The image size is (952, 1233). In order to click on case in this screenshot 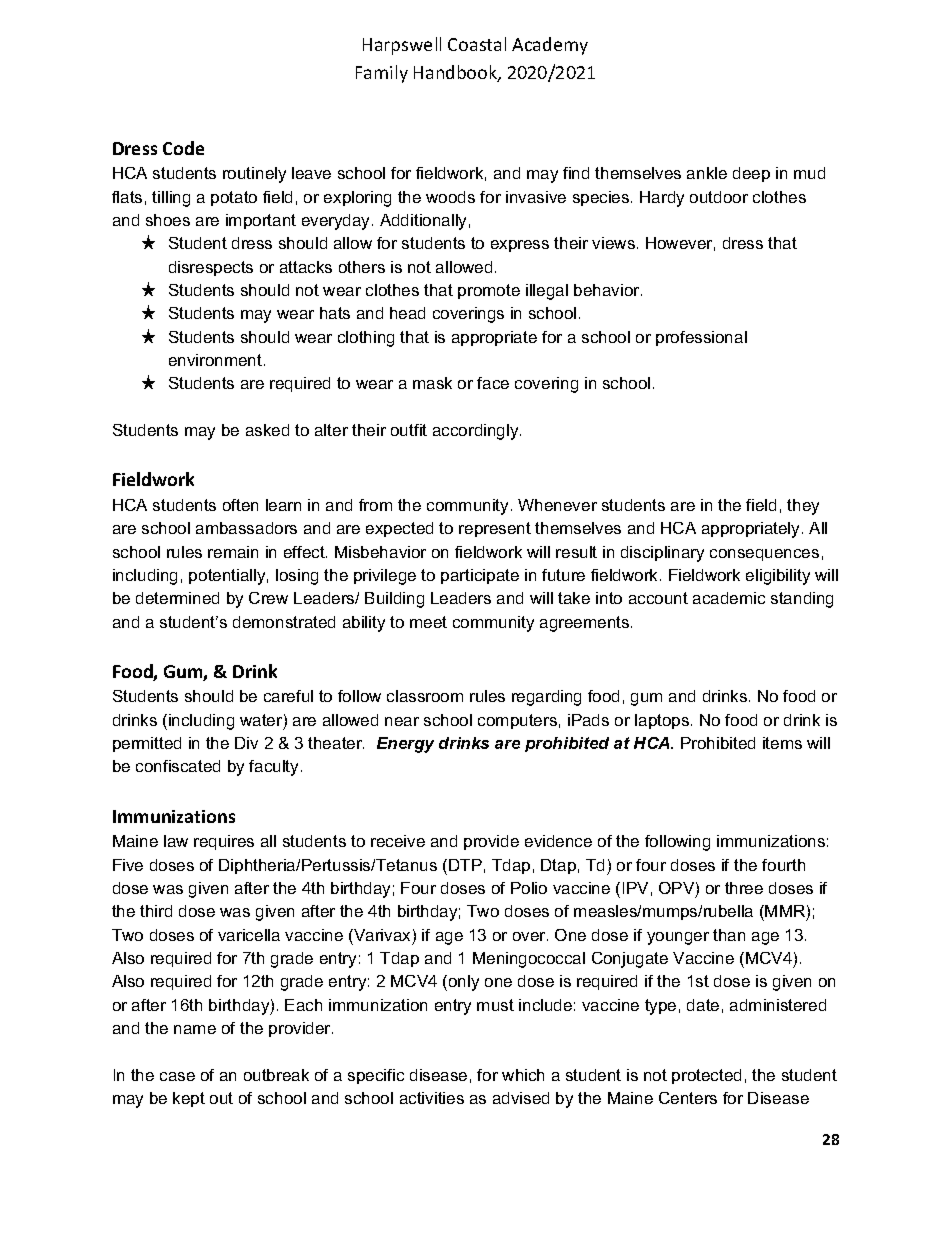, I will do `click(177, 1076)`.
